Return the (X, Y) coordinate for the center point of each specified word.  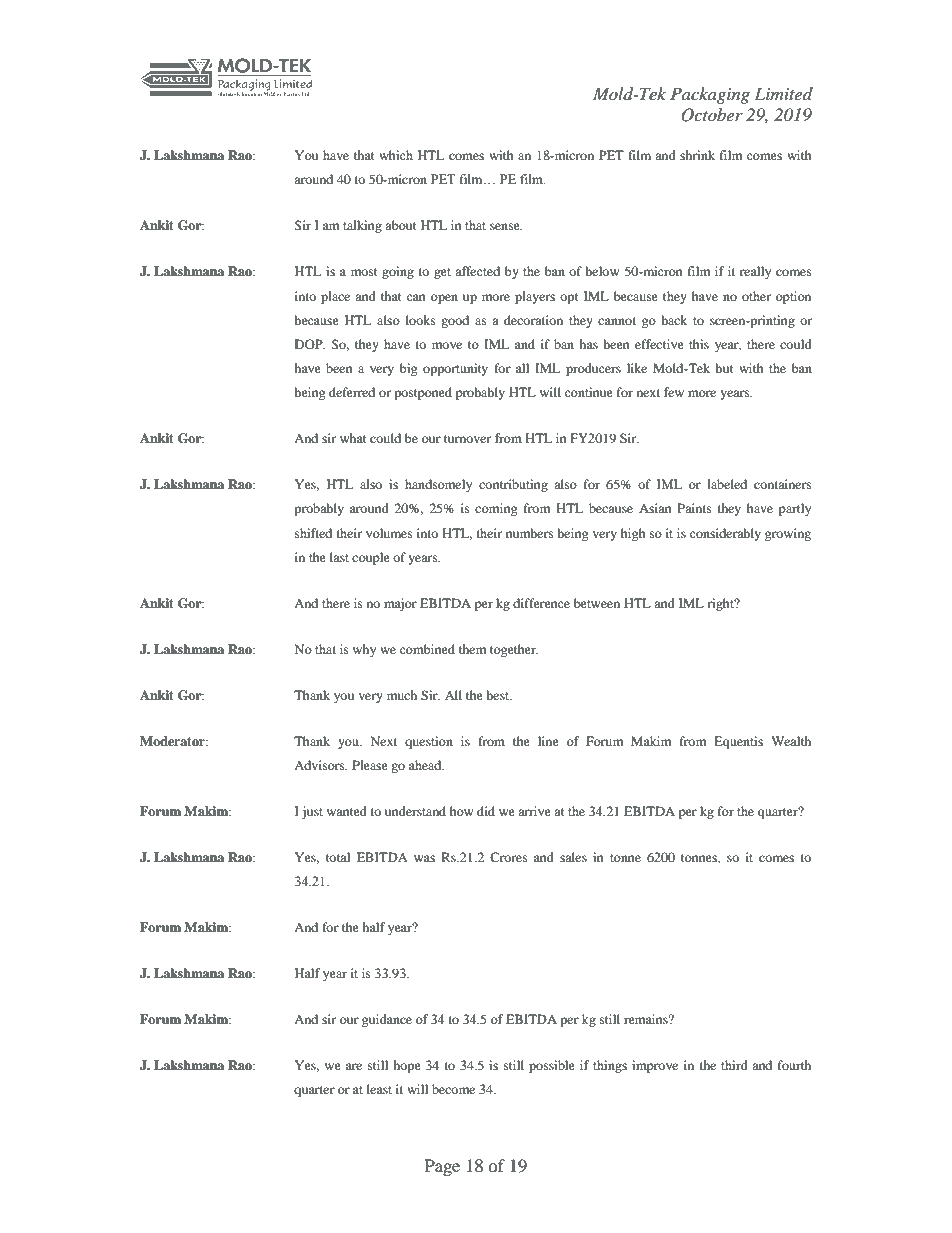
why (364, 650)
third (734, 1065)
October (712, 115)
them (472, 649)
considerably (725, 534)
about (401, 225)
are (354, 1066)
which (396, 155)
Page (442, 1167)
